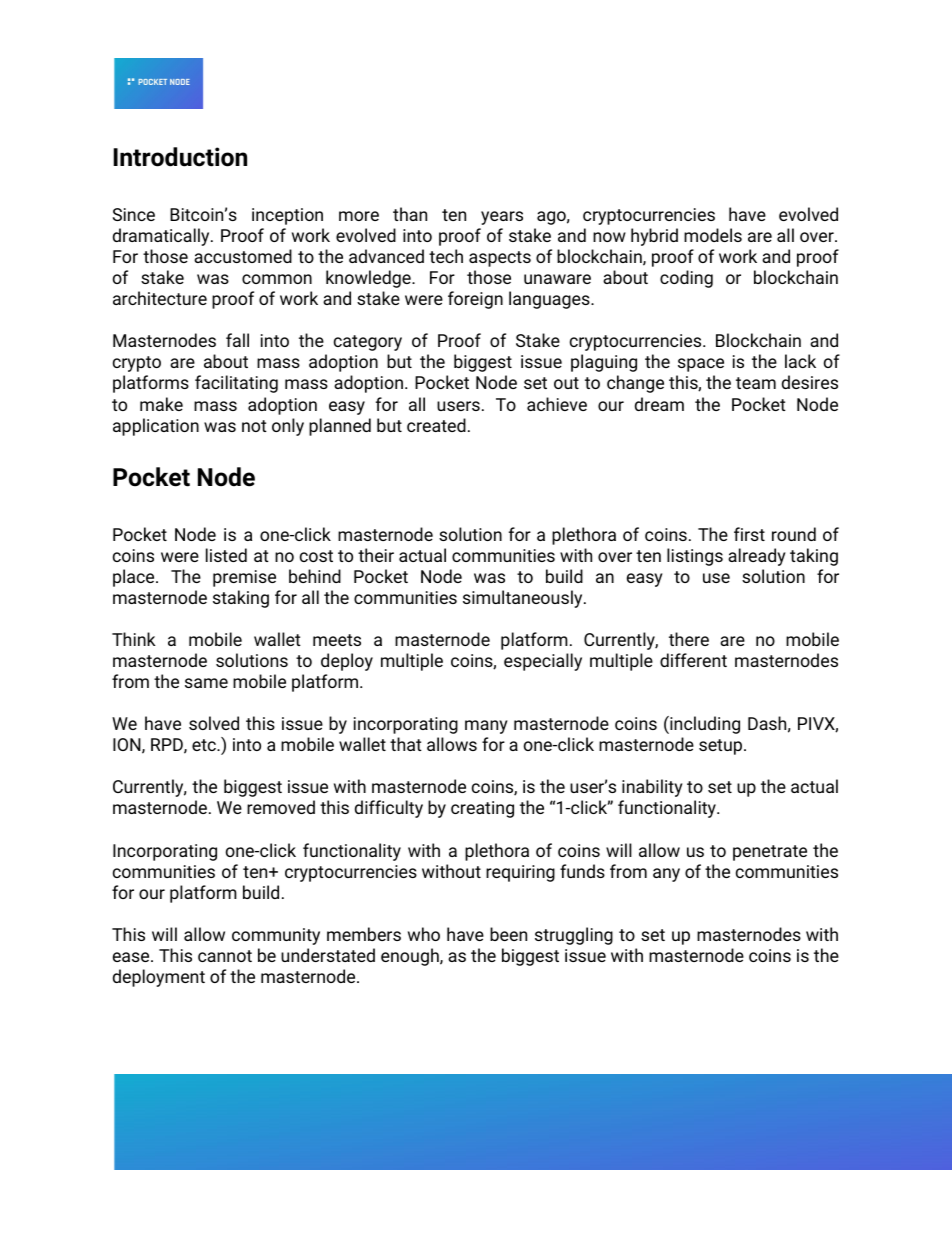 Image resolution: width=952 pixels, height=1233 pixels. Describe the element at coordinates (180, 157) in the screenshot. I see `Introduction` at that location.
